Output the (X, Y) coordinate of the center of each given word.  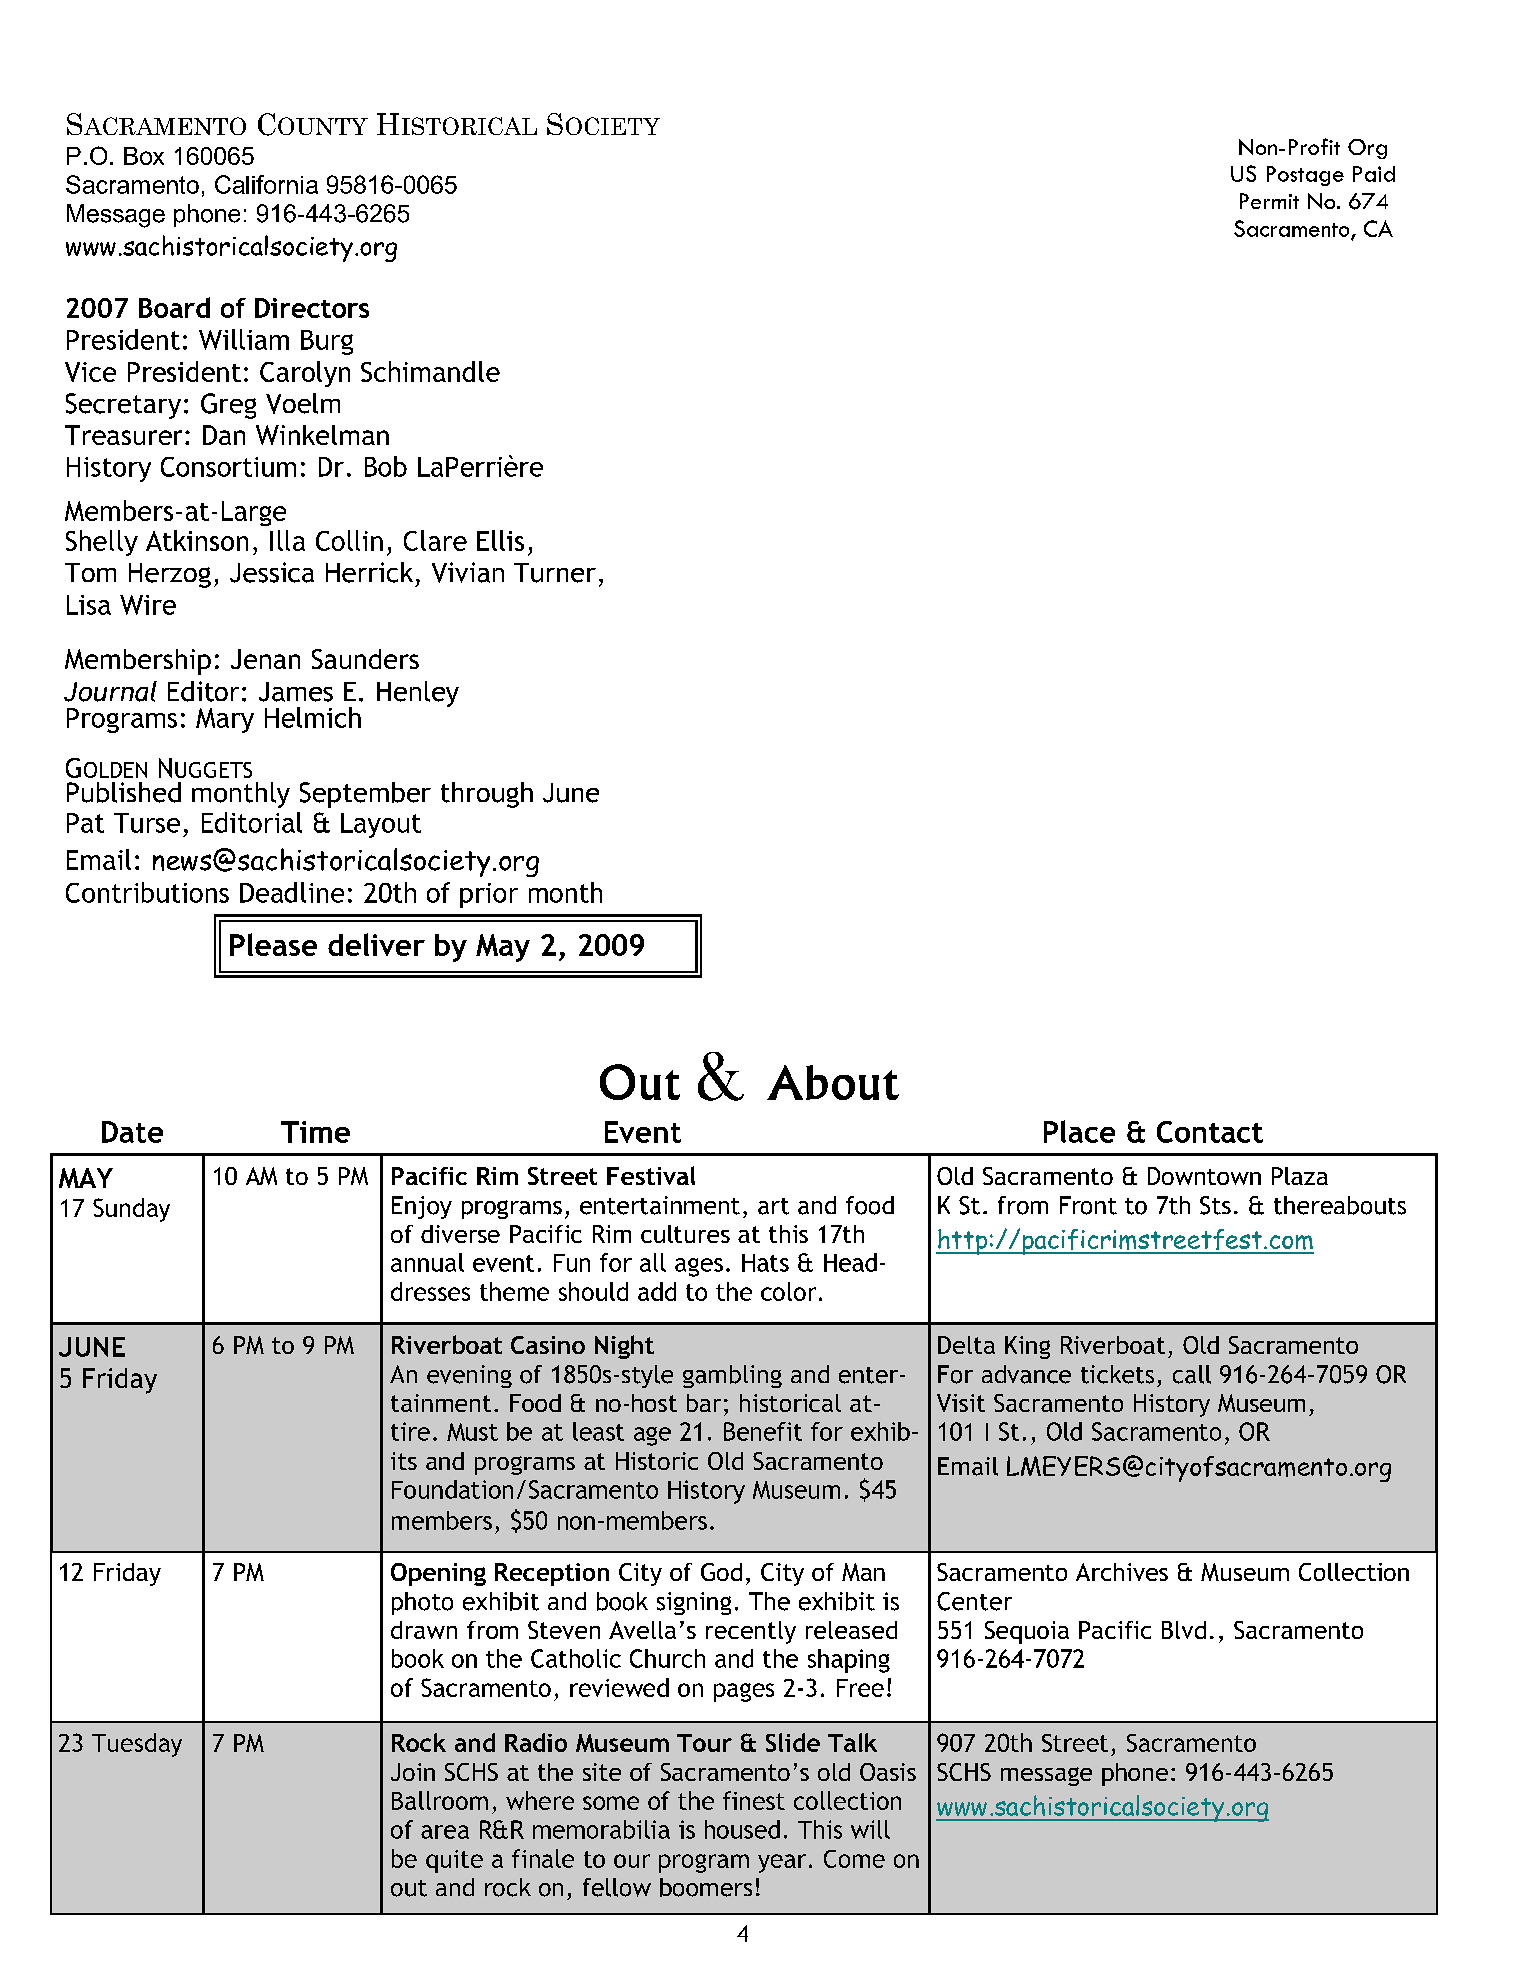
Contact (1210, 1132)
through (487, 795)
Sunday (131, 1210)
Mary (225, 720)
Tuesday (137, 1745)
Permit (1269, 201)
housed (742, 1829)
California (266, 184)
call (1192, 1374)
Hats (765, 1263)
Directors (312, 308)
